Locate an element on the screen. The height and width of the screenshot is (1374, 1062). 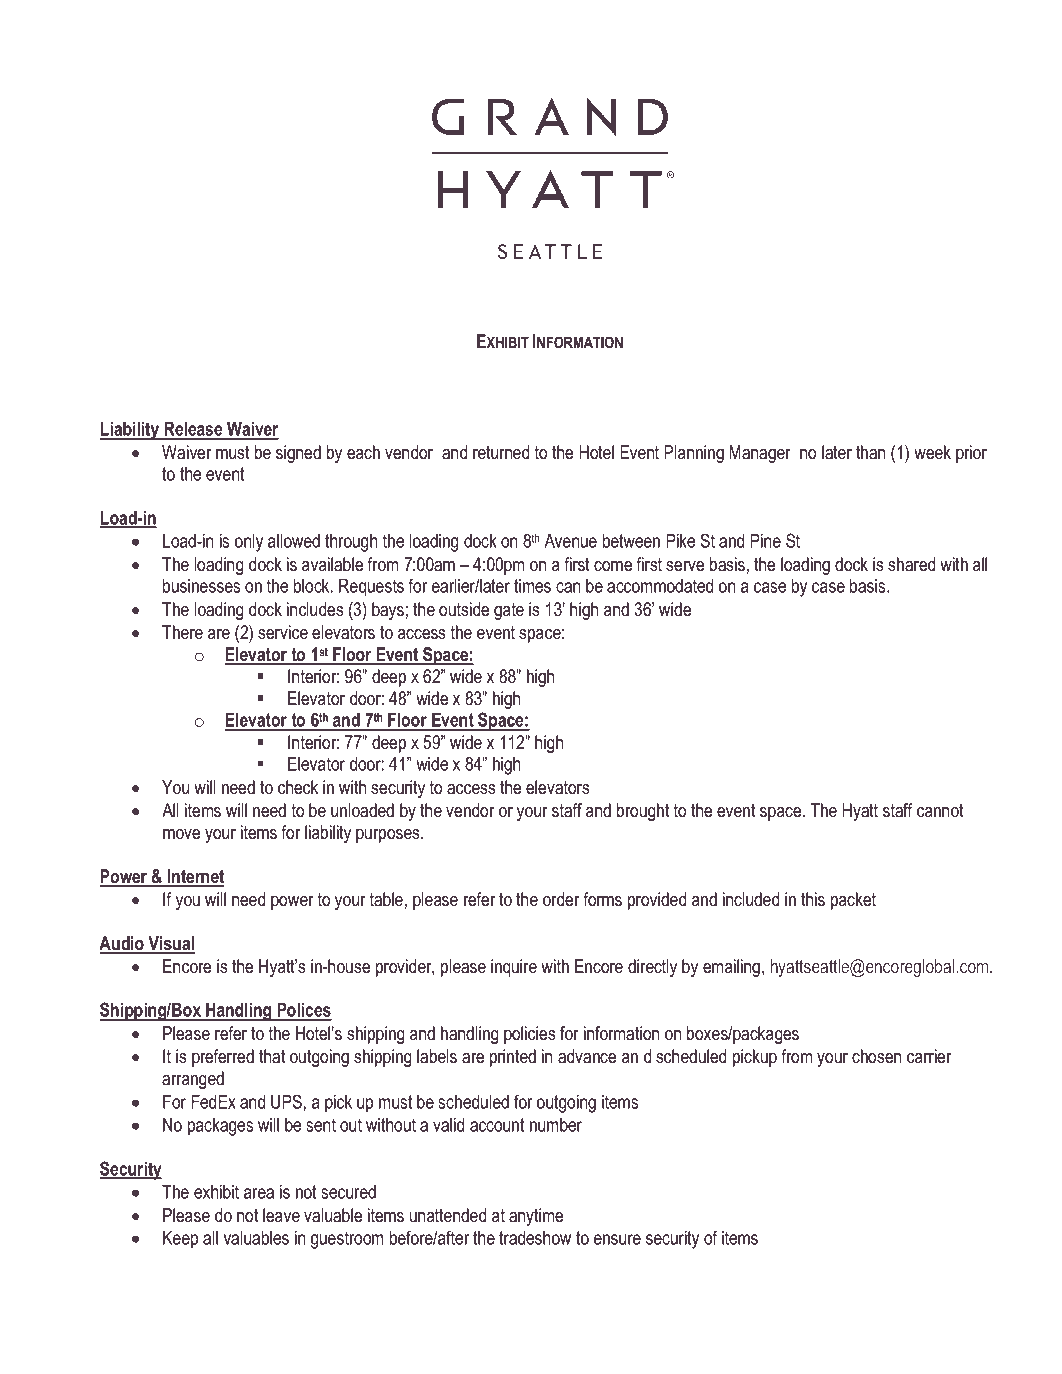
inquire is located at coordinates (514, 968).
